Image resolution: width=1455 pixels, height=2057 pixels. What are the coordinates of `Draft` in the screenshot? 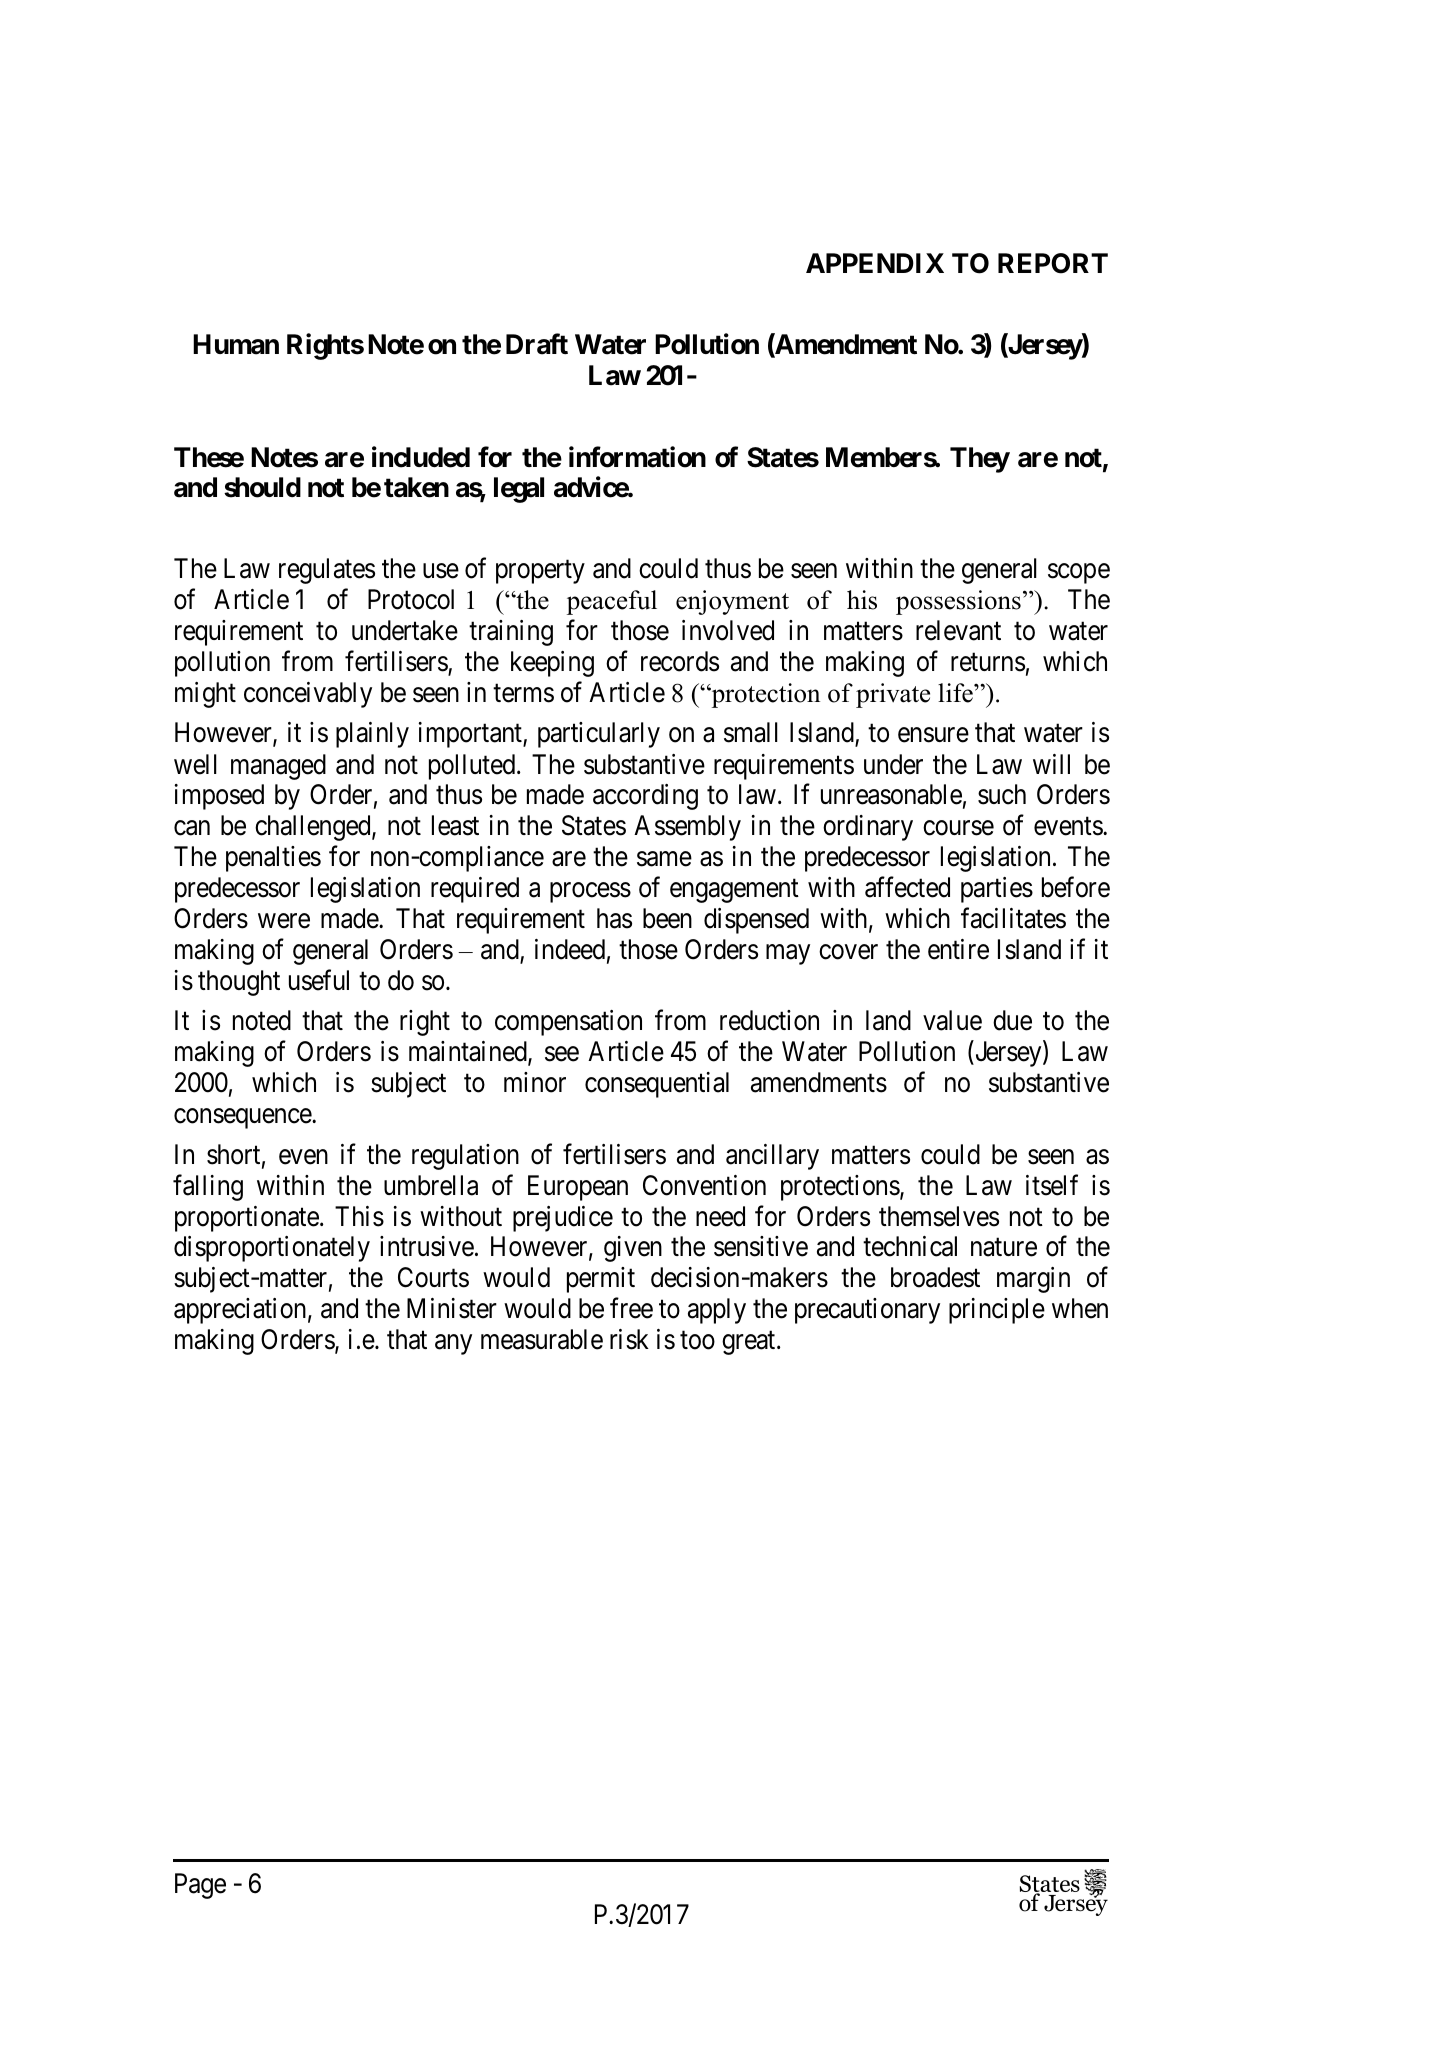 It's located at (537, 344).
